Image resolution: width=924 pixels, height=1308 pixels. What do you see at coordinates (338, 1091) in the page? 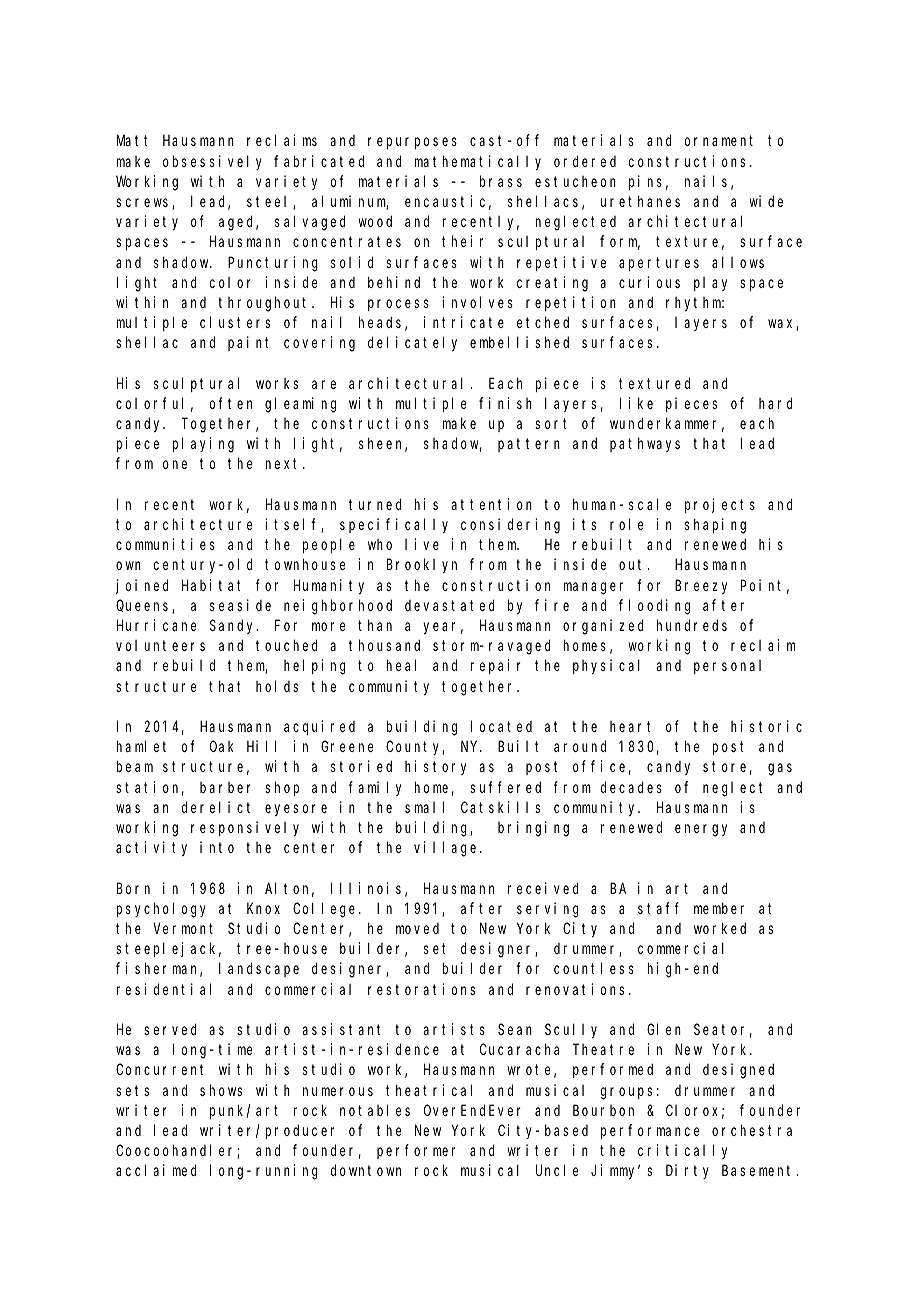
I see `numerous` at bounding box center [338, 1091].
